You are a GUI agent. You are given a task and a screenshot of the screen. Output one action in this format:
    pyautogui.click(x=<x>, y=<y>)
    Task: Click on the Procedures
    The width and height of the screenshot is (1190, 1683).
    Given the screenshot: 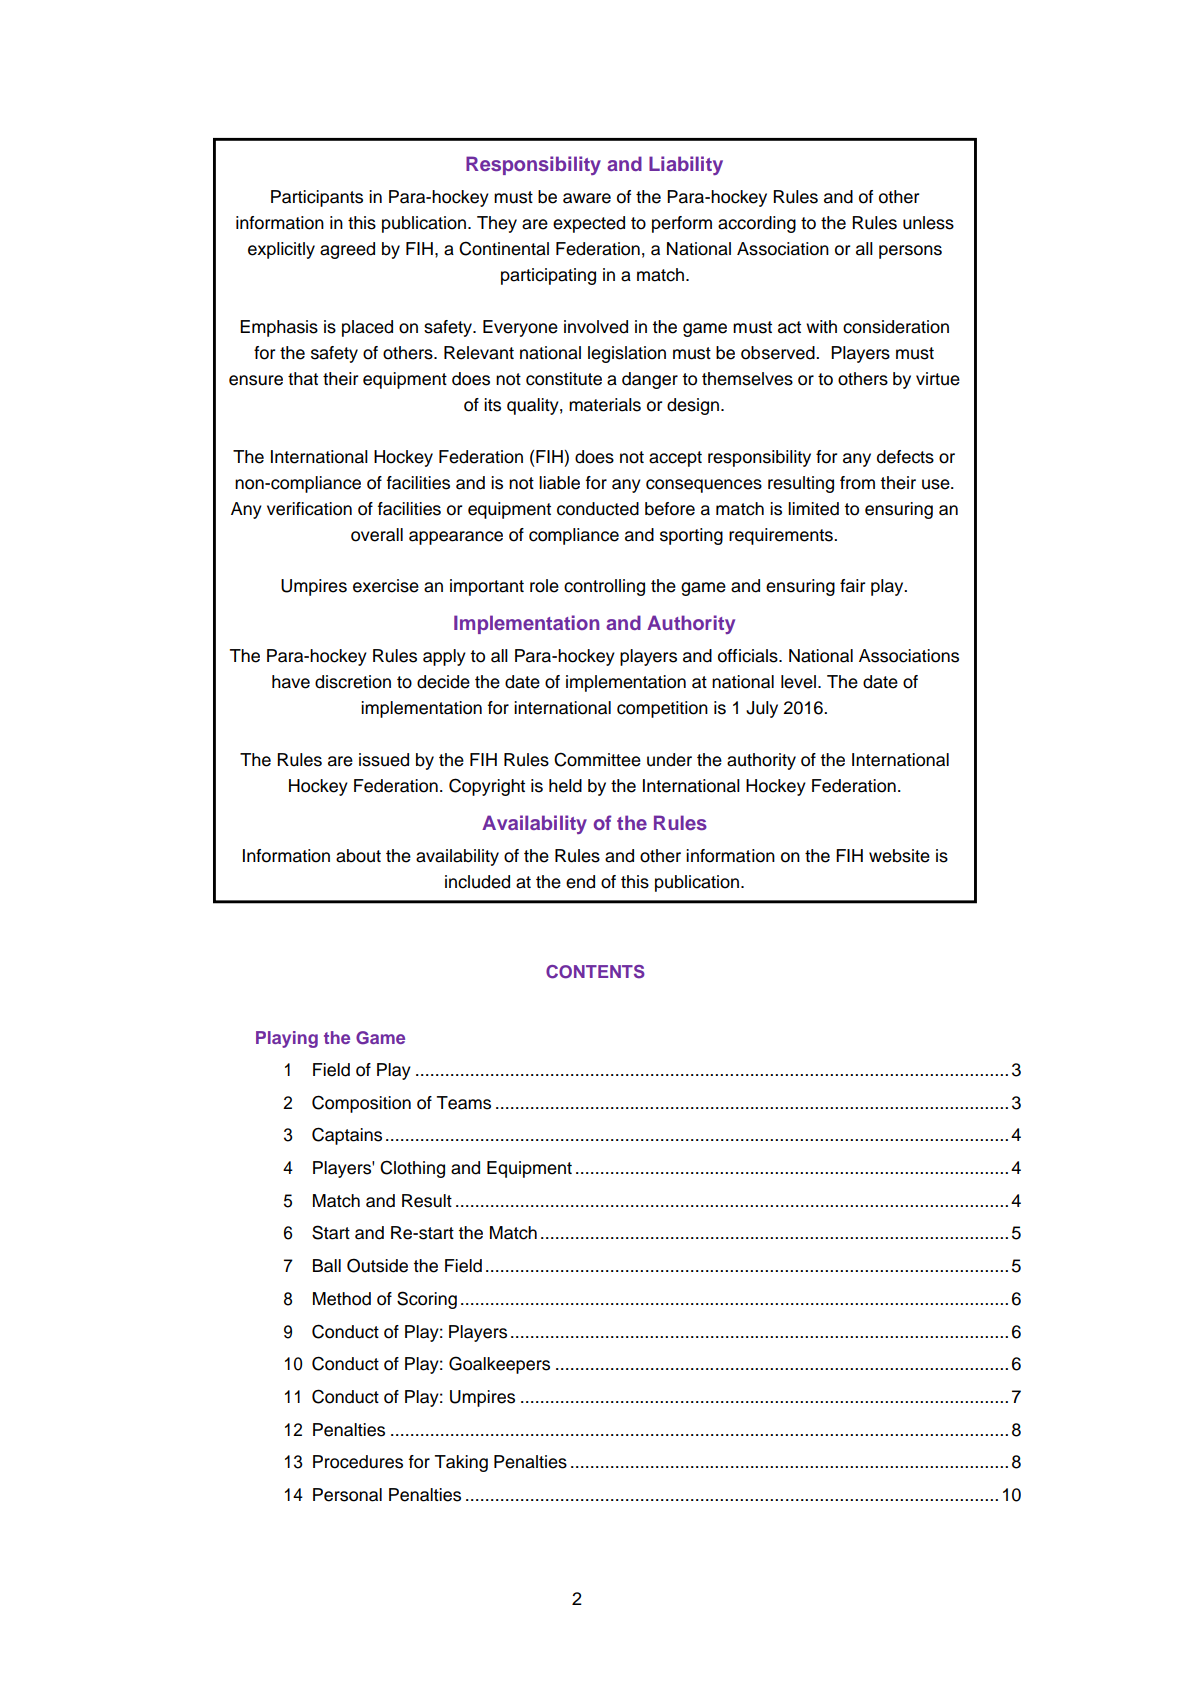 What is the action you would take?
    pyautogui.click(x=358, y=1462)
